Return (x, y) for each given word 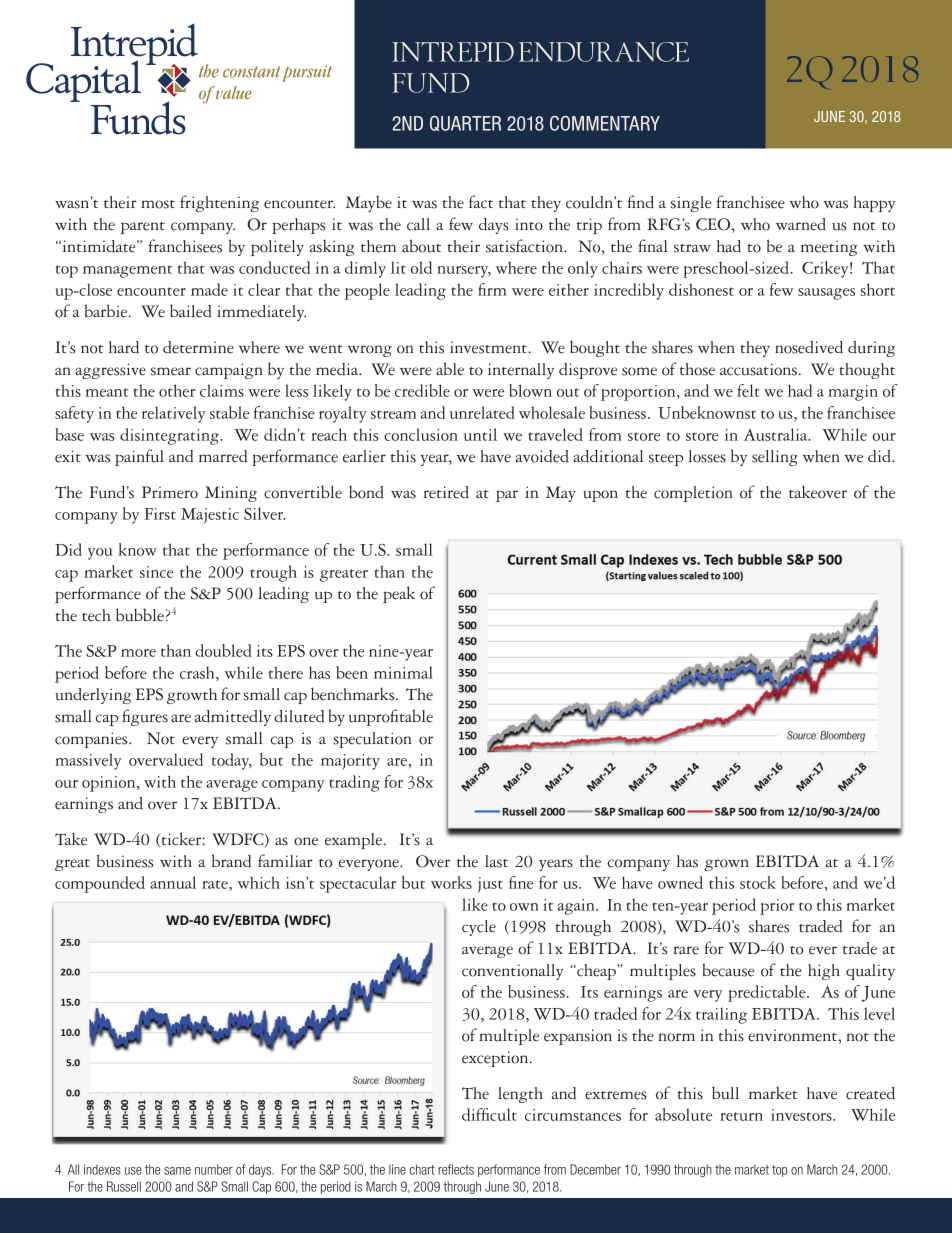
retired (446, 492)
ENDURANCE (604, 52)
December (595, 1169)
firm (492, 289)
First (160, 514)
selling (775, 458)
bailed (191, 311)
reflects (456, 1169)
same (177, 1171)
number (214, 1169)
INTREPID (453, 52)
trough (273, 573)
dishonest (701, 289)
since (156, 572)
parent (143, 228)
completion (693, 494)
